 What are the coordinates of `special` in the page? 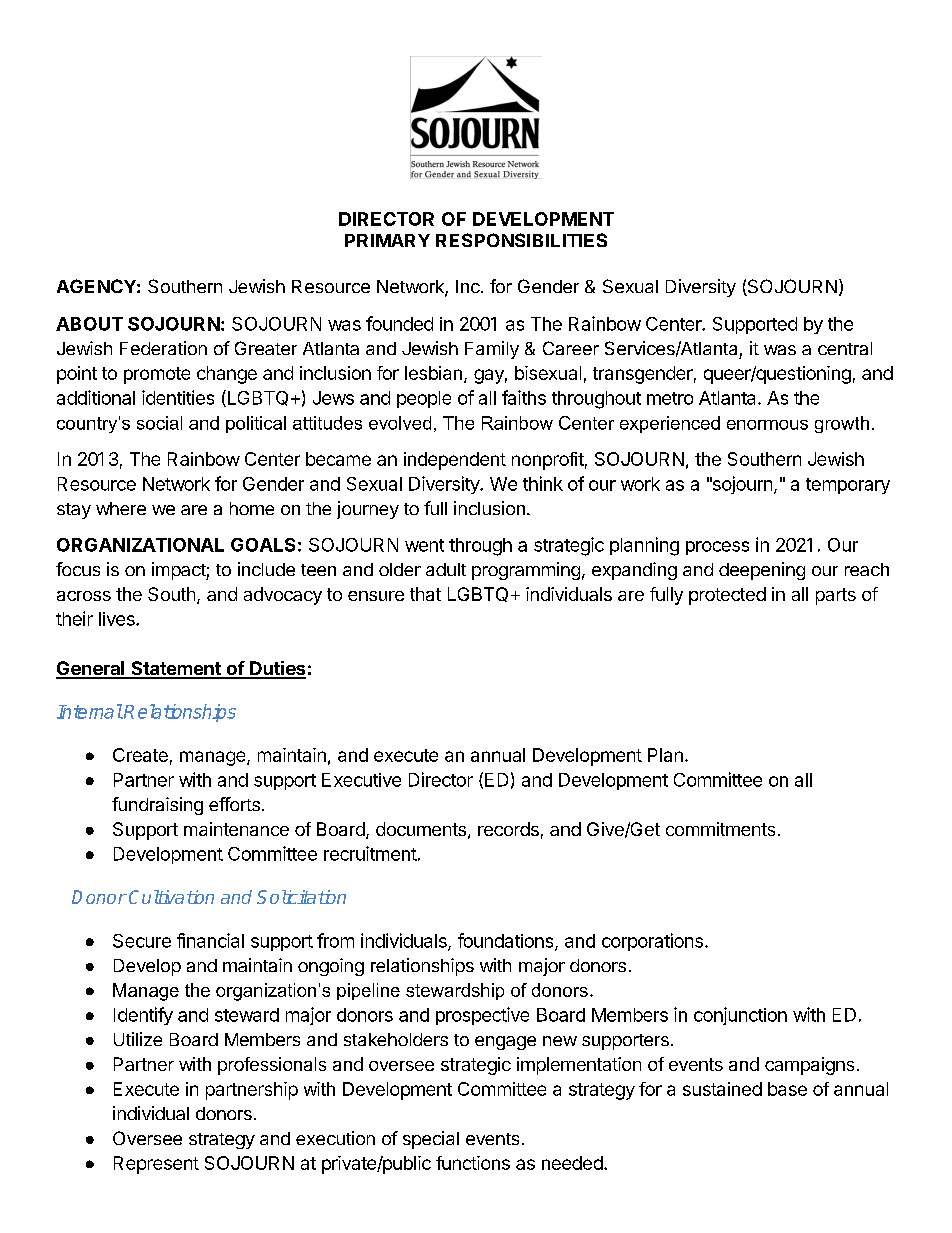 It's located at (431, 1140).
